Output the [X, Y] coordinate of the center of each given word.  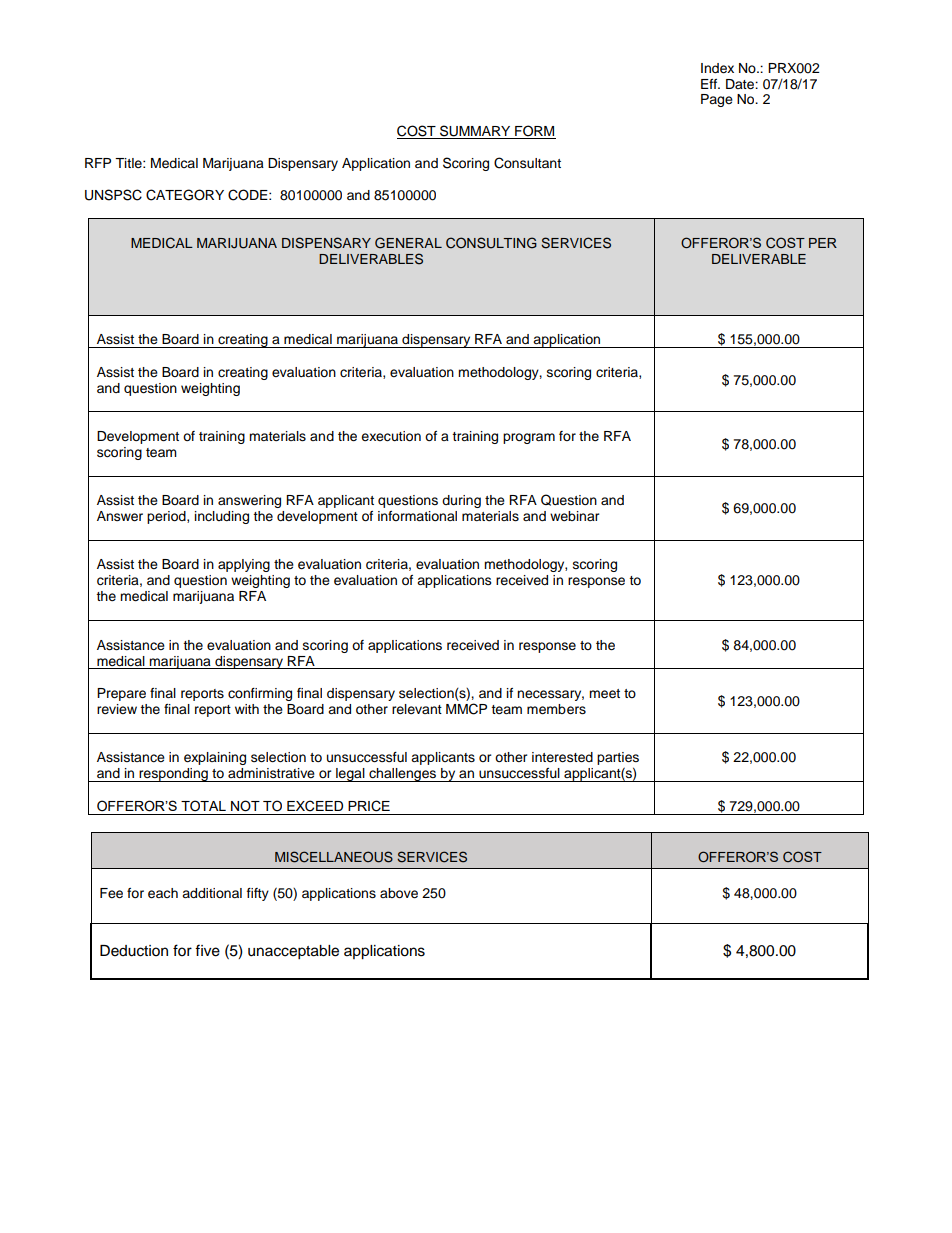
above [399, 893]
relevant [417, 709]
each [163, 893]
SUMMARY [475, 132]
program [529, 438]
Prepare [121, 694]
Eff [710, 84]
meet [604, 694]
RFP [98, 163]
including [222, 517]
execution [391, 436]
